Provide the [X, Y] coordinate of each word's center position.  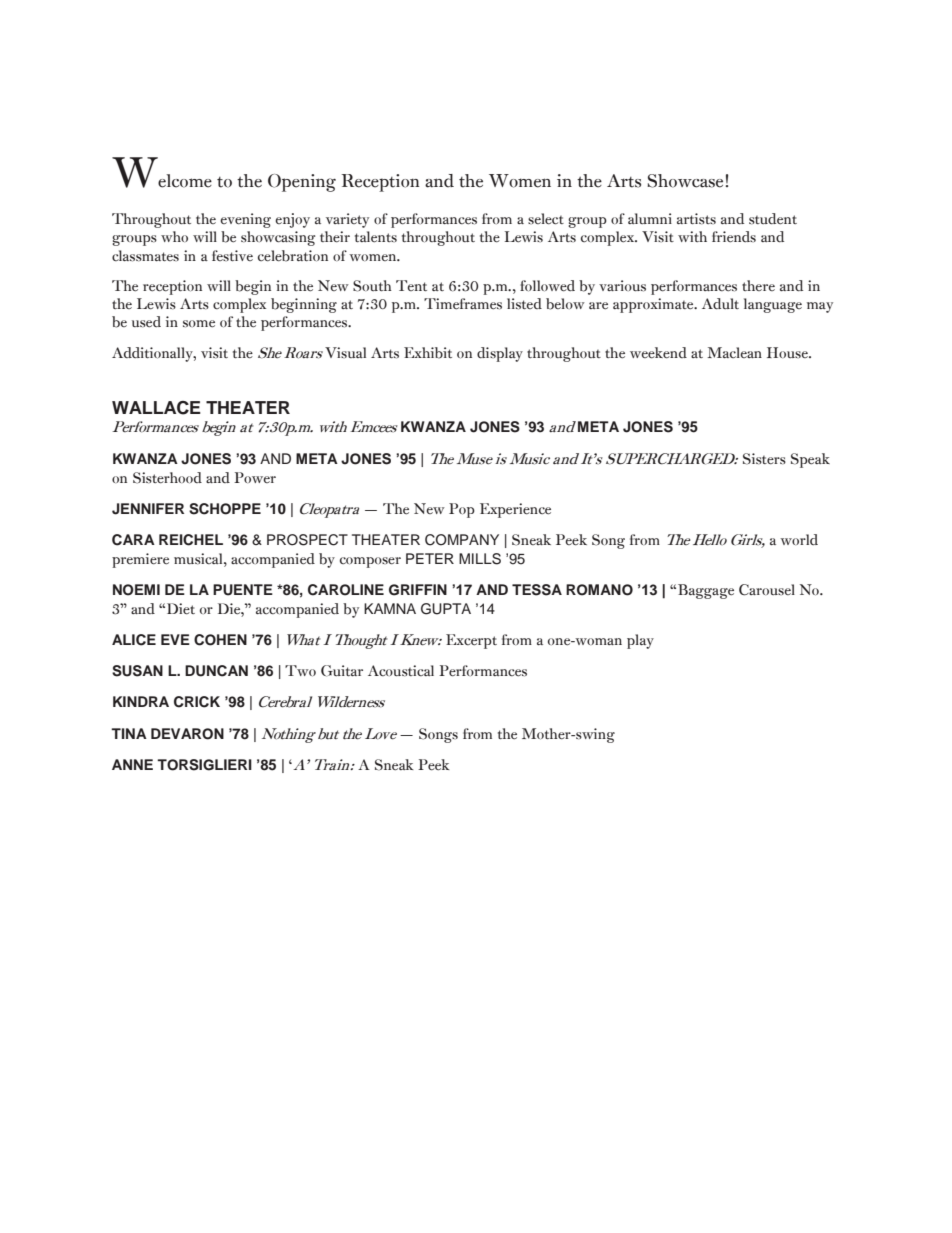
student [773, 219]
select [546, 219]
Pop [462, 510]
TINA [129, 733]
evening [245, 220]
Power [255, 477]
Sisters [764, 459]
